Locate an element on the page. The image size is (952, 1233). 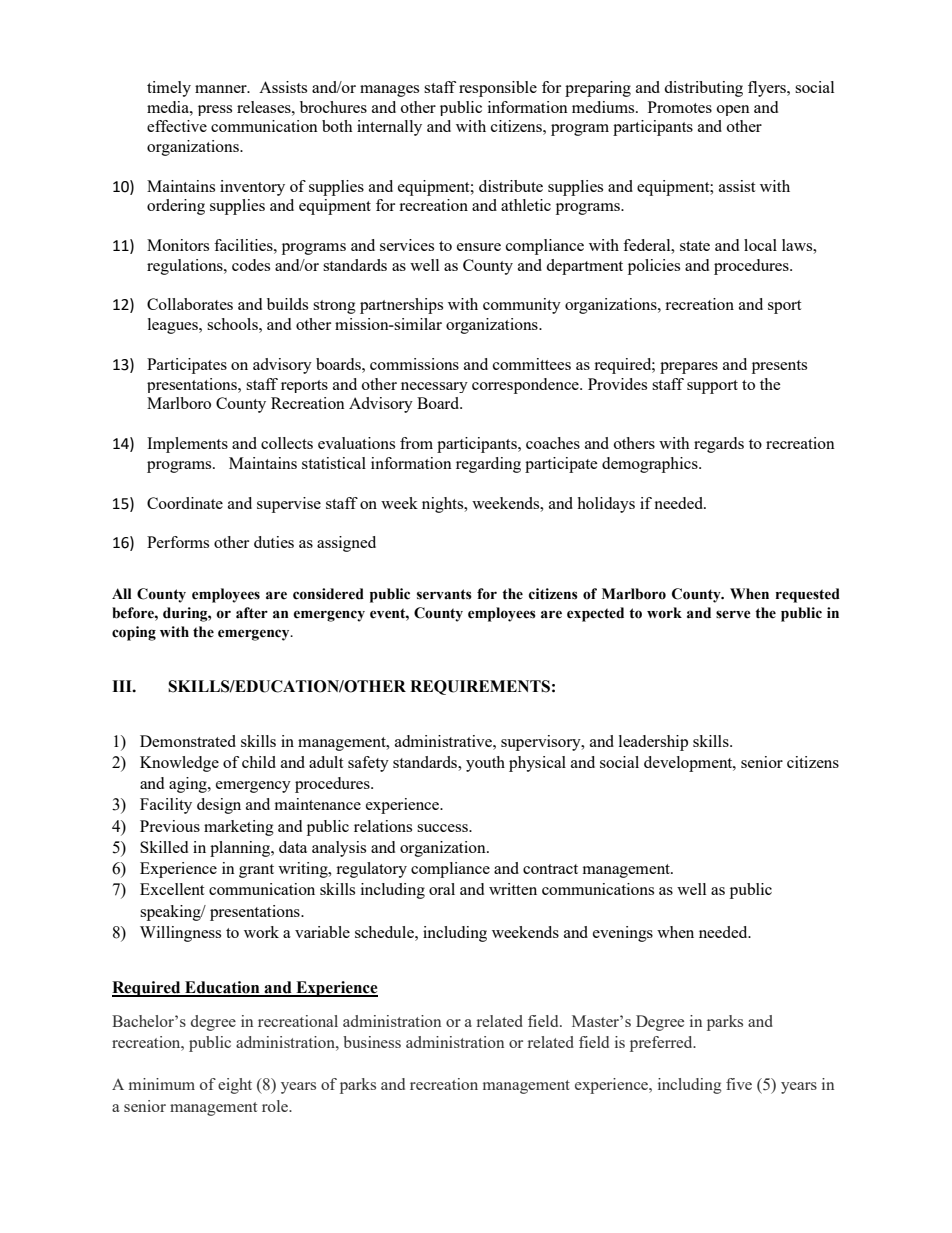
after is located at coordinates (252, 613).
